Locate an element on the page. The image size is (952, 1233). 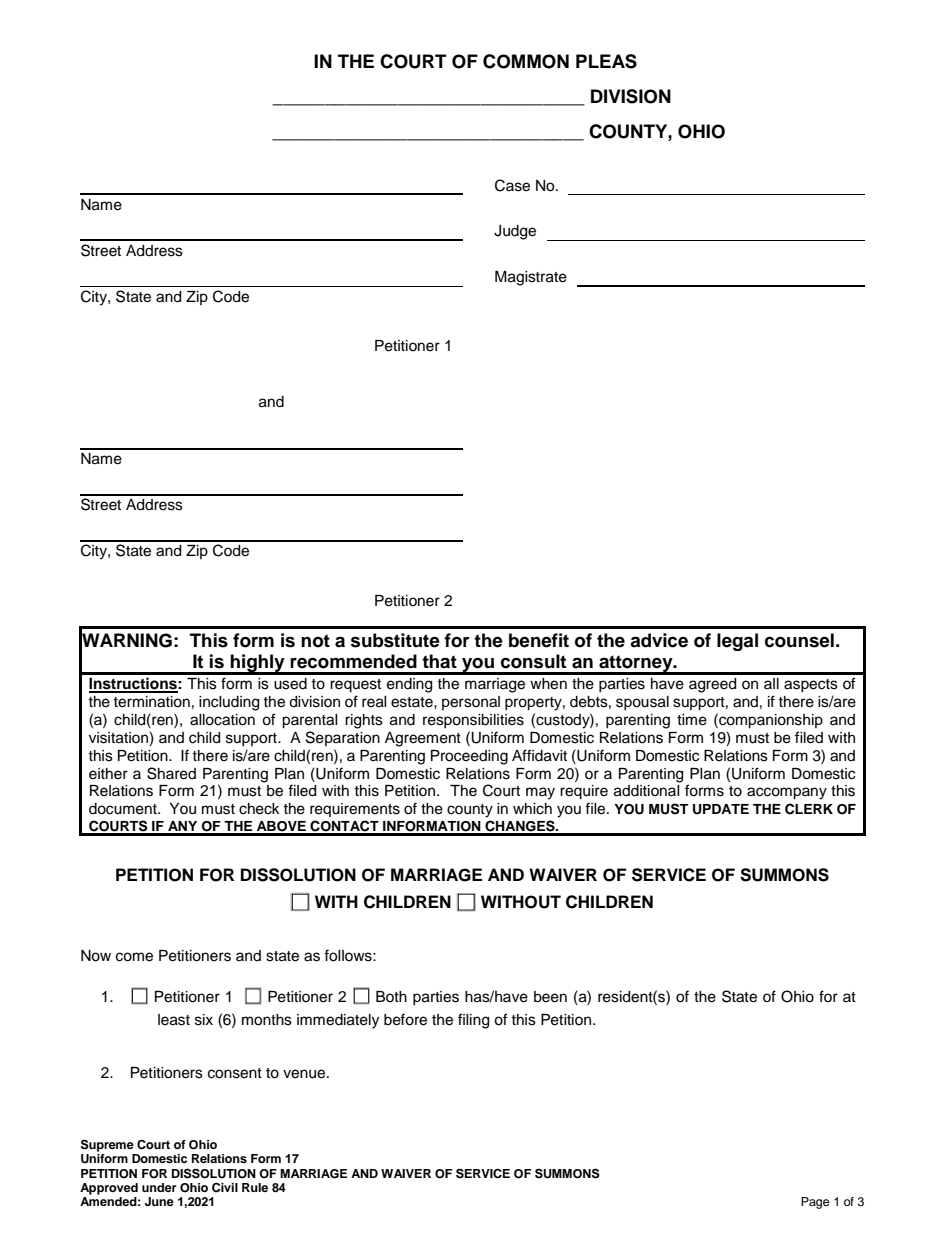
filing is located at coordinates (473, 1021).
